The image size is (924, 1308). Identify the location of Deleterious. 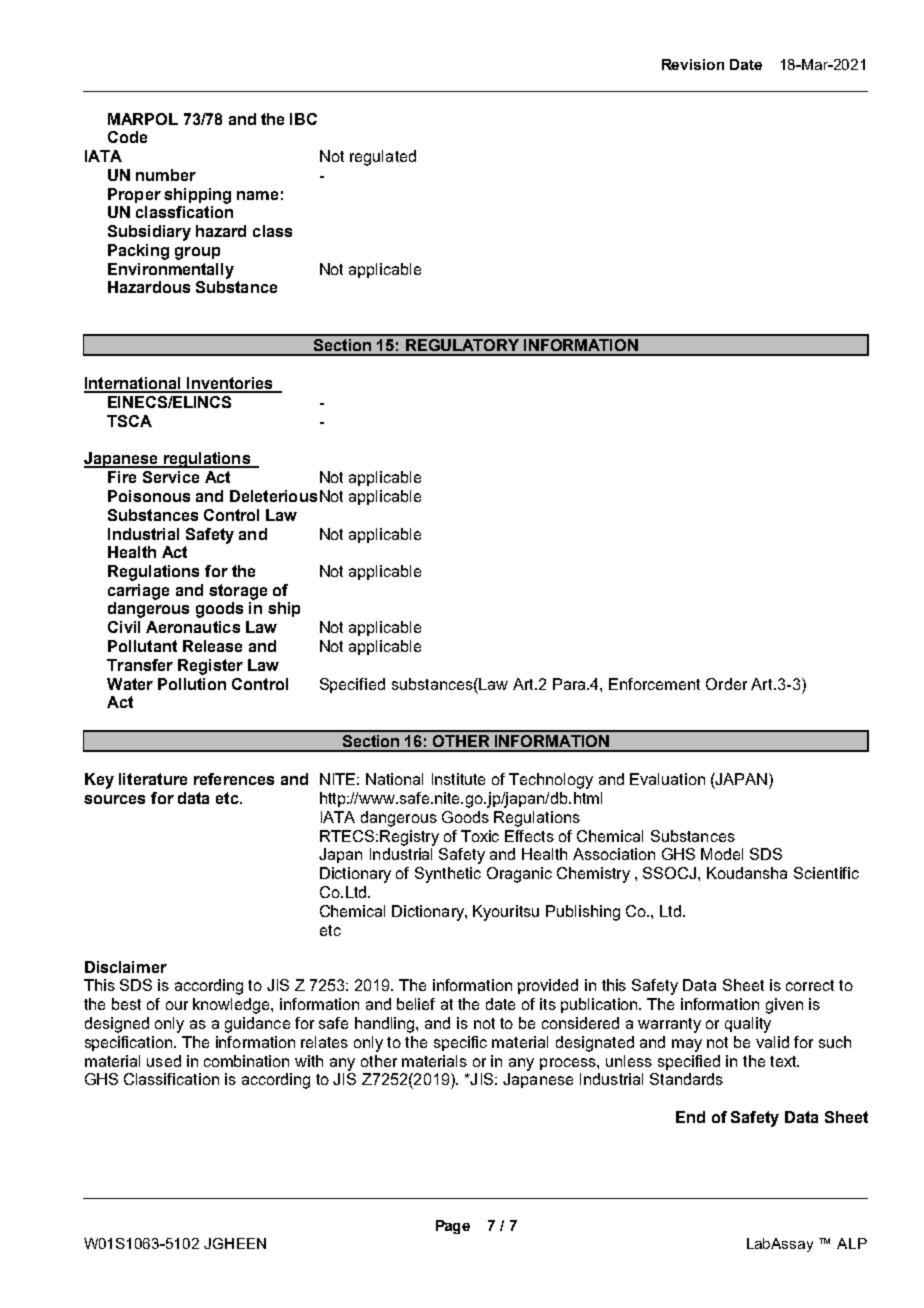
(273, 496).
